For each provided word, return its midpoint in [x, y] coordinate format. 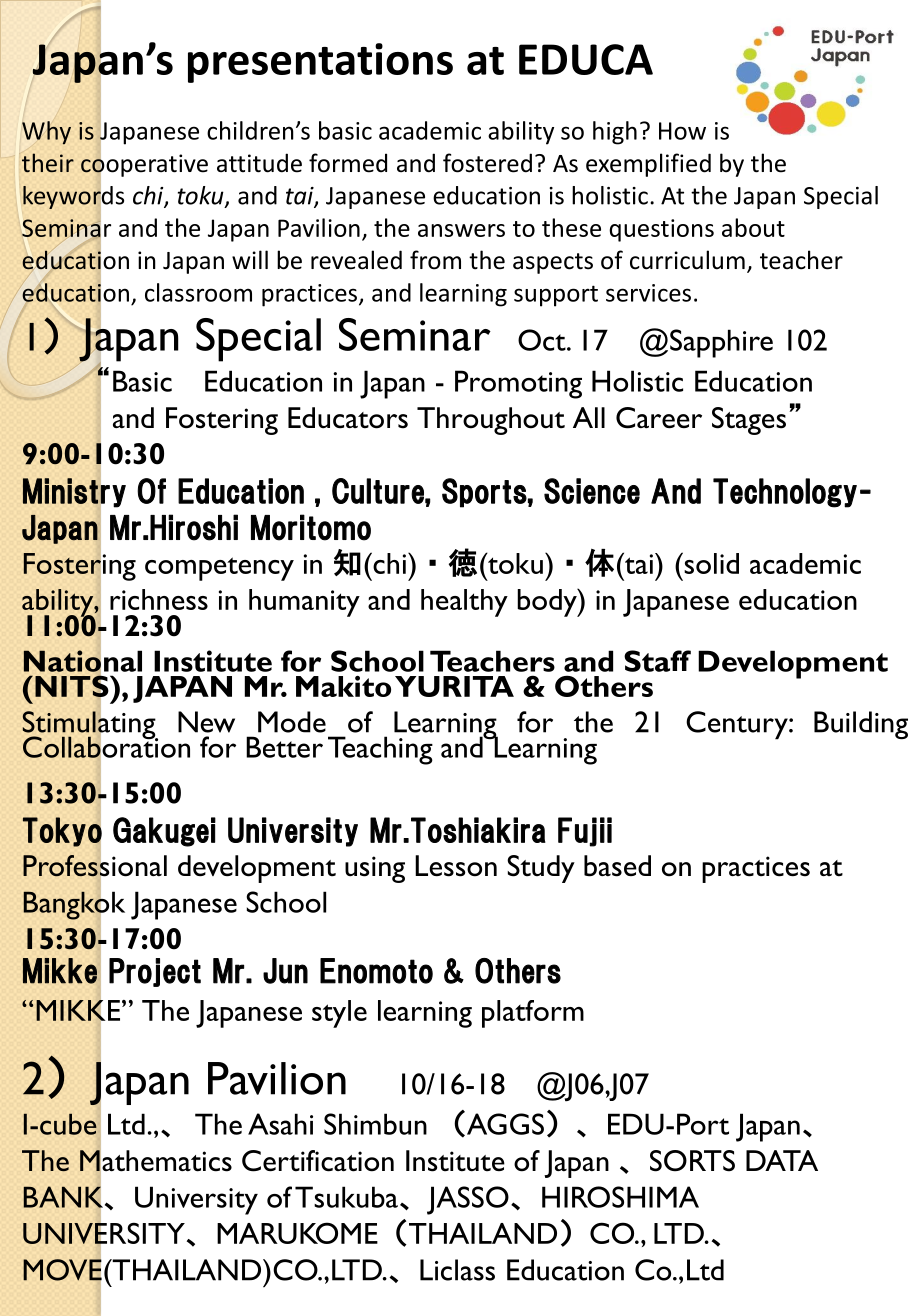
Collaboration [106, 746]
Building [861, 725]
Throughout [491, 421]
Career [659, 418]
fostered [487, 163]
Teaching [380, 750]
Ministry [74, 492]
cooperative [143, 165]
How [682, 131]
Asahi [280, 1124]
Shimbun [375, 1124]
